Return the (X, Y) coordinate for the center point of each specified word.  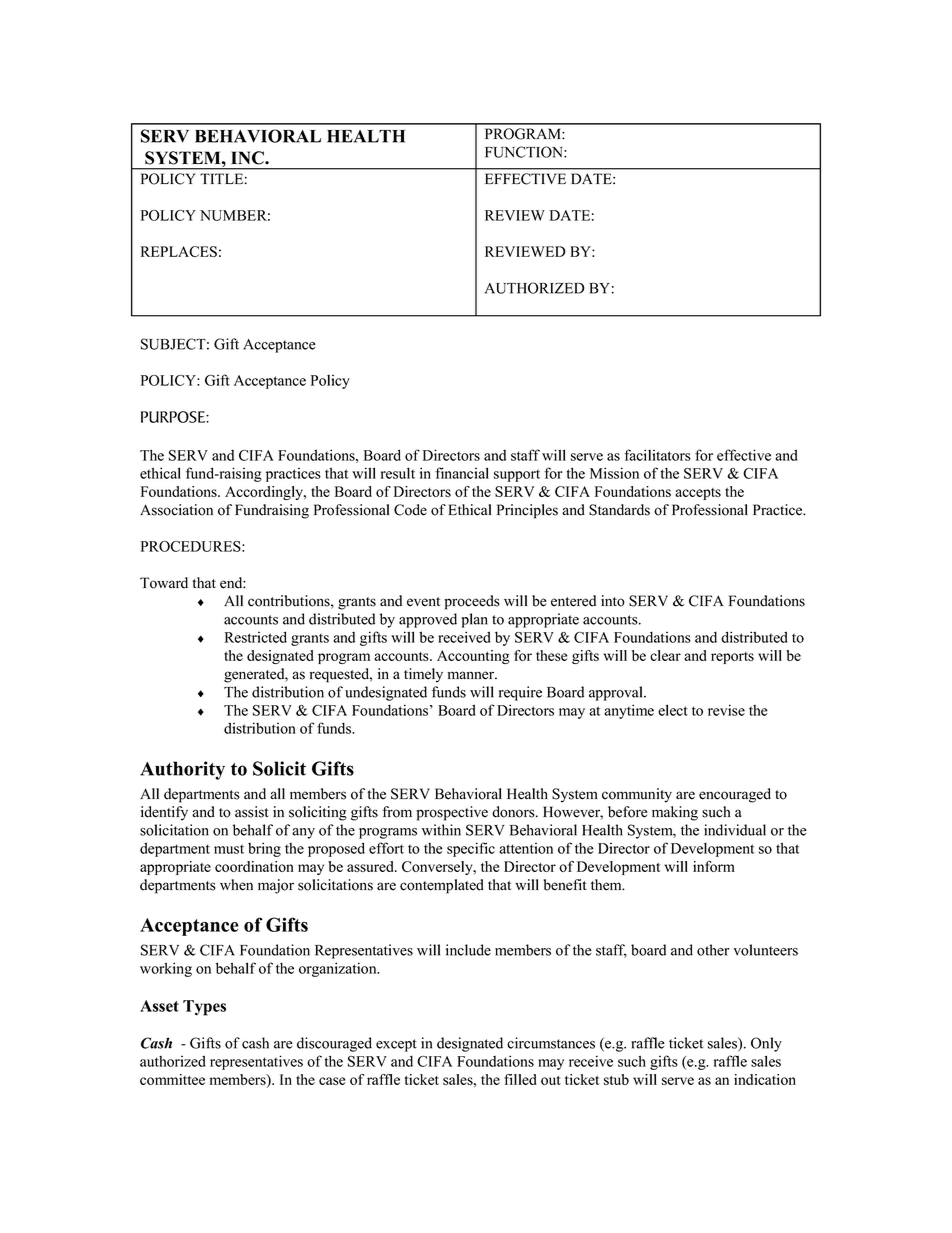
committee (172, 1079)
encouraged (735, 795)
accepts (698, 494)
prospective (452, 813)
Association (176, 510)
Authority (182, 770)
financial (462, 473)
